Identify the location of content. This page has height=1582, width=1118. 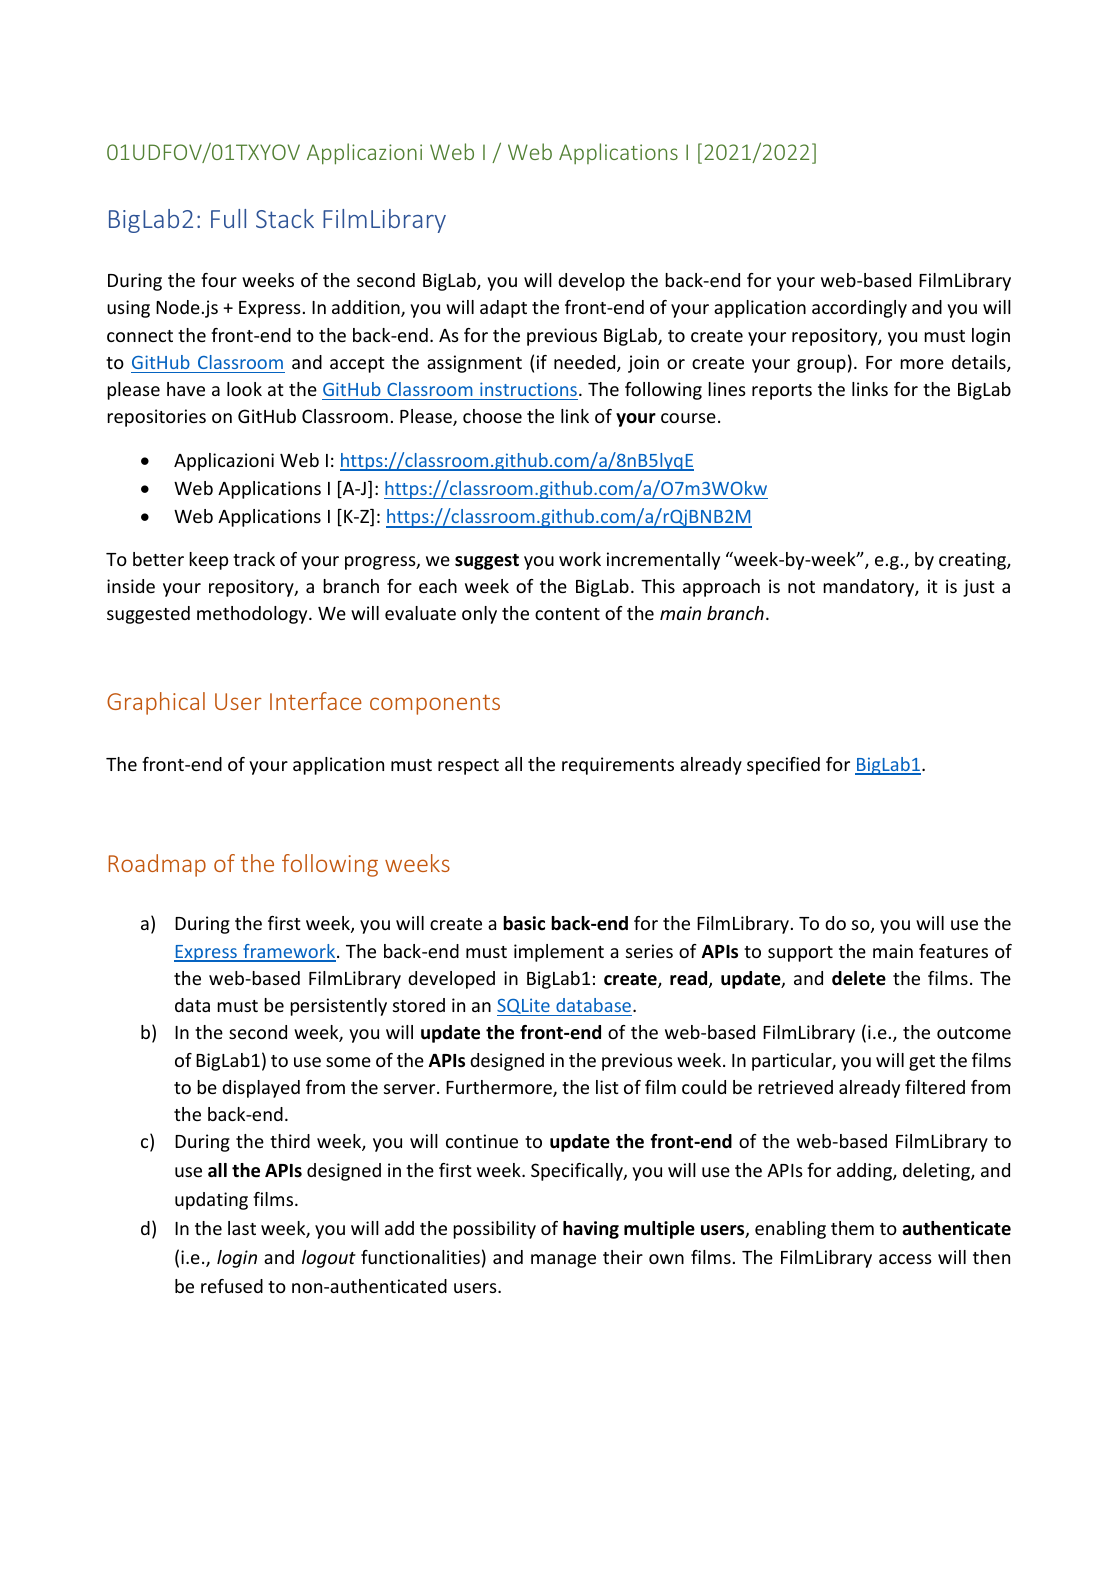
(567, 614).
